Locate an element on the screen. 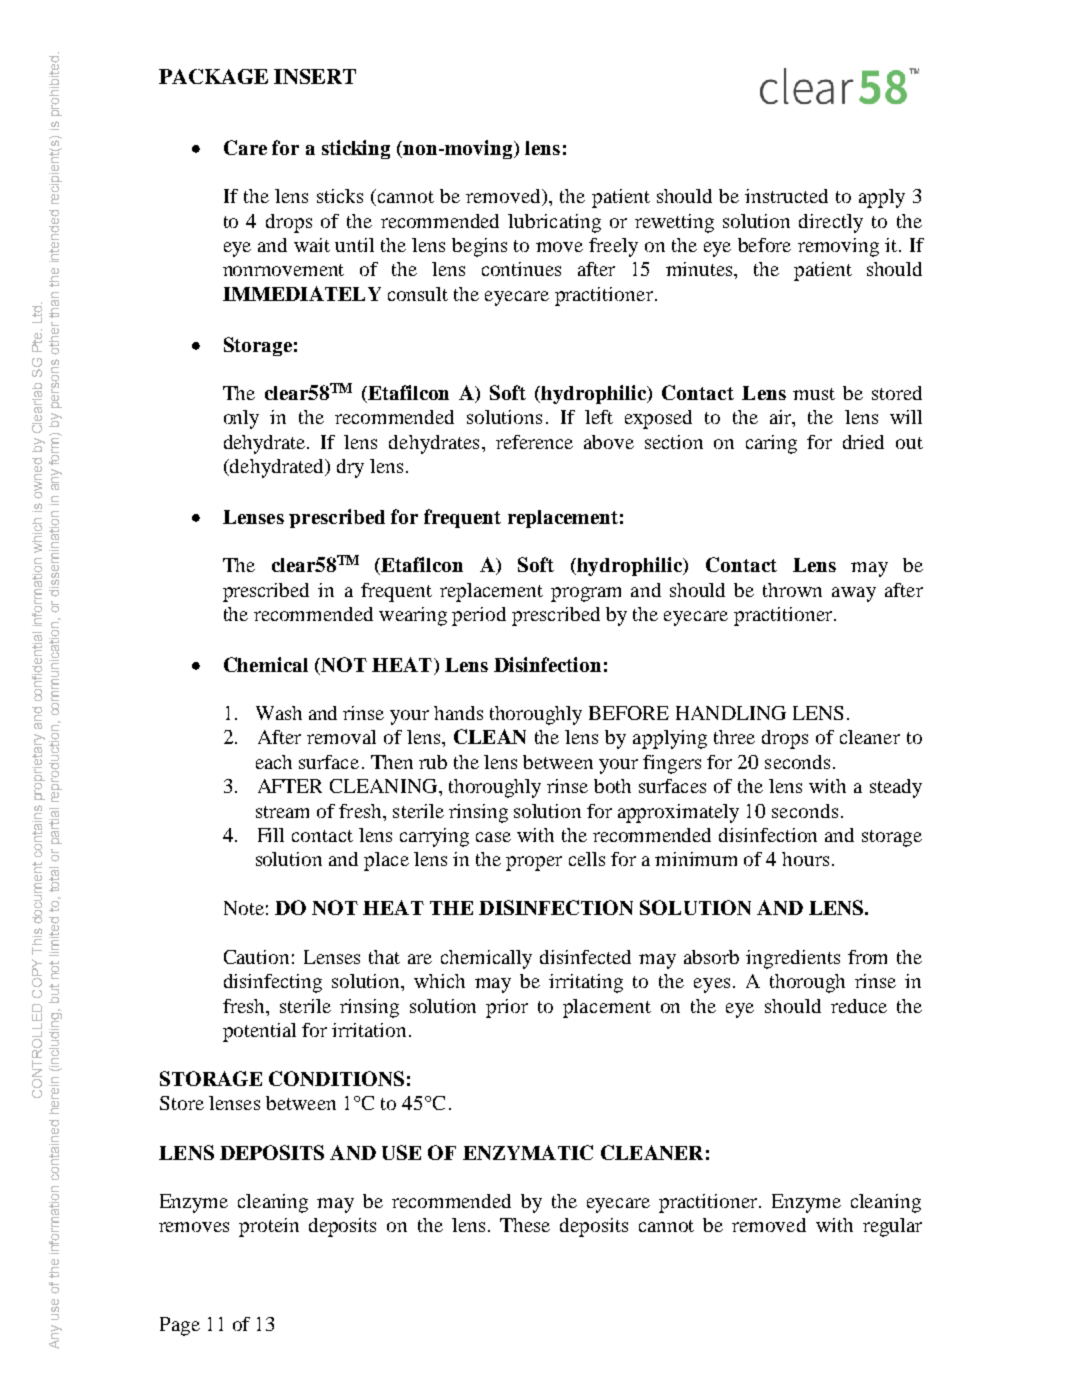 The height and width of the screenshot is (1400, 1082). HANDLING is located at coordinates (731, 713).
